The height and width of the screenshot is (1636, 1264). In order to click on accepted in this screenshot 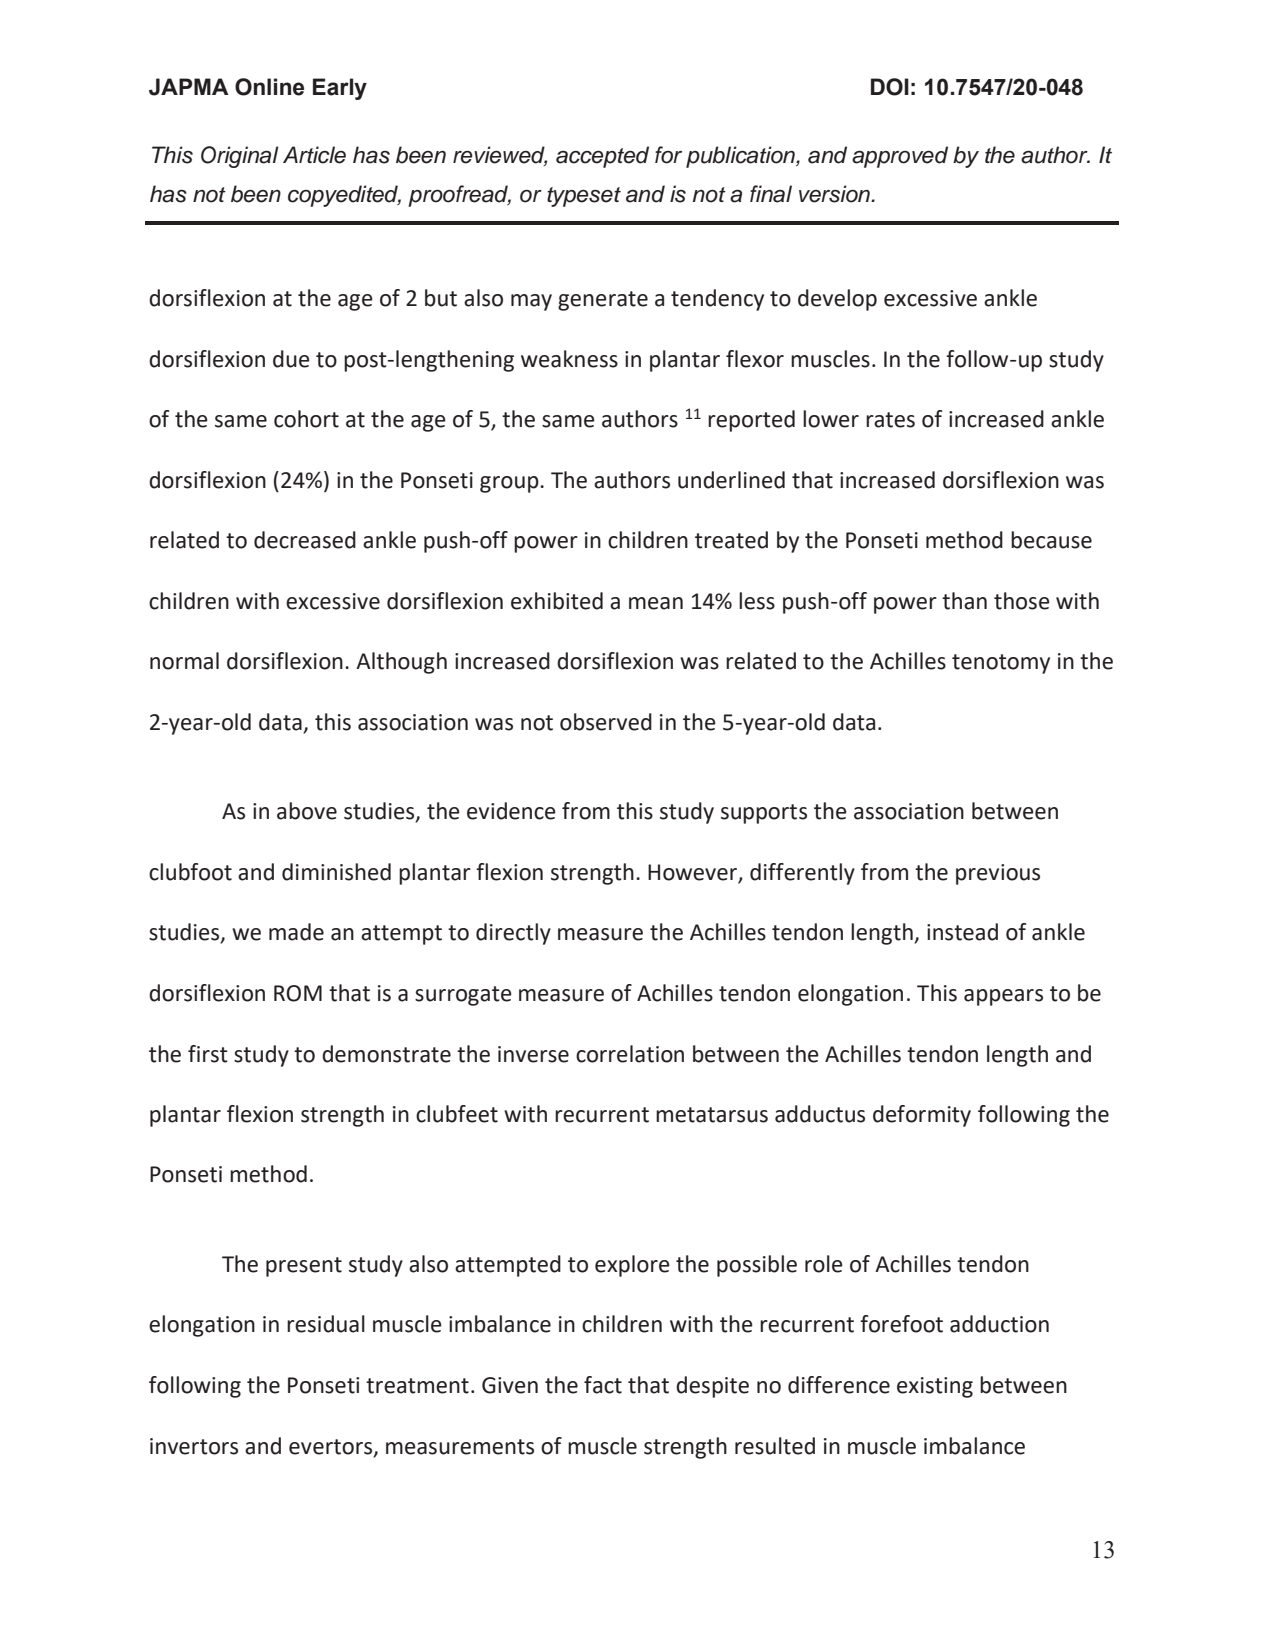, I will do `click(602, 157)`.
